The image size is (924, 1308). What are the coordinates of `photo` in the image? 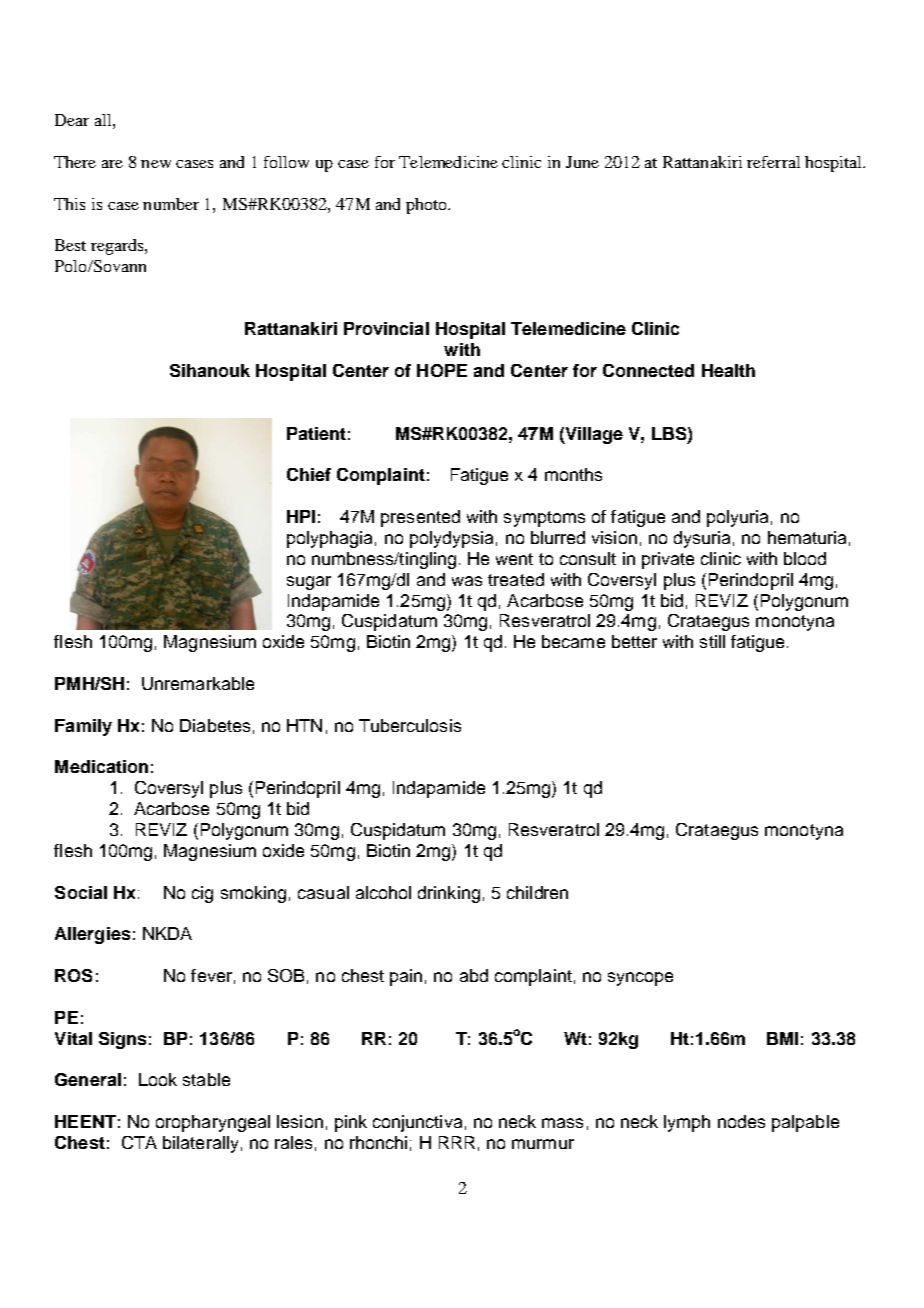 It's located at (427, 206).
